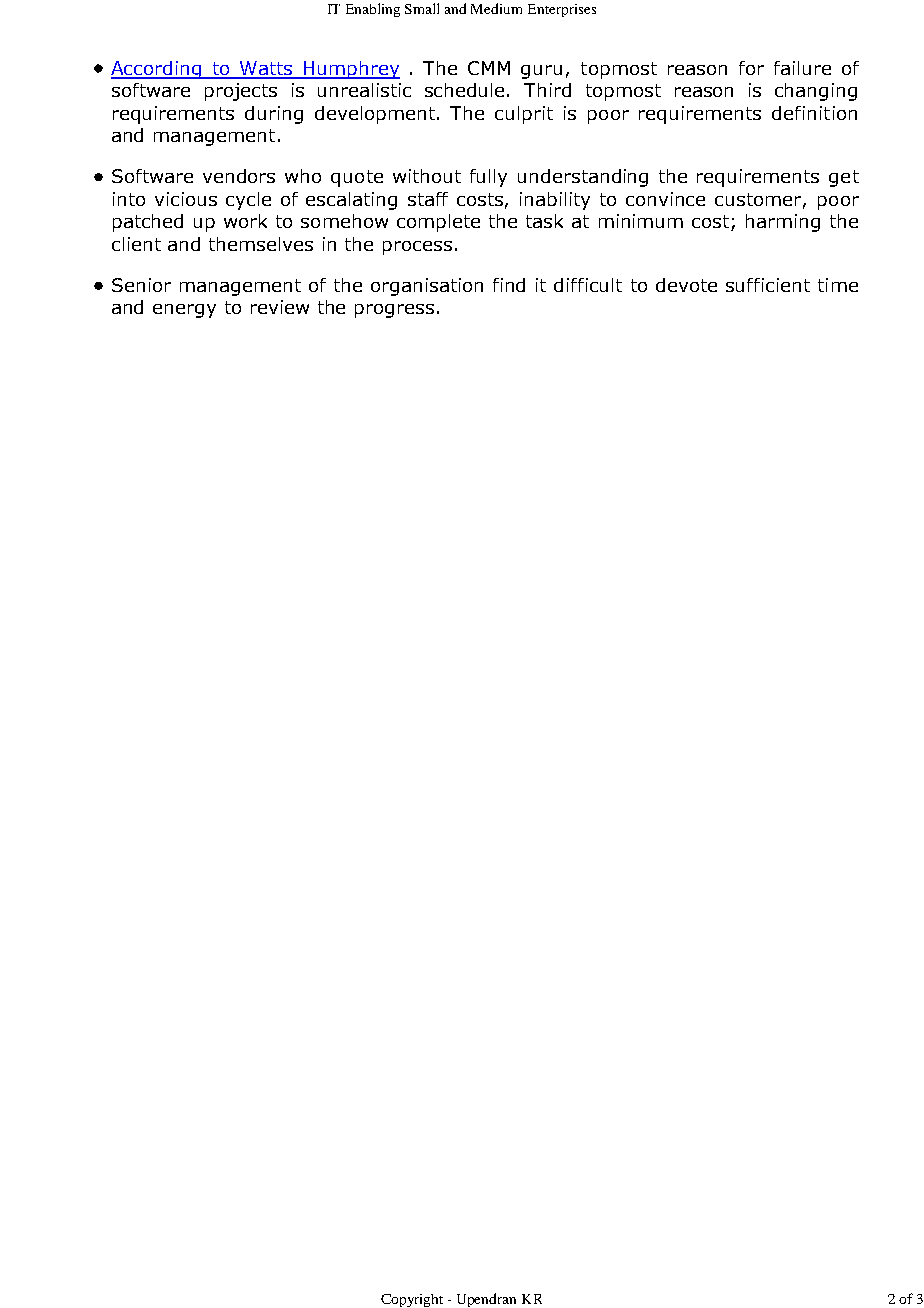  I want to click on sufficient, so click(768, 285).
